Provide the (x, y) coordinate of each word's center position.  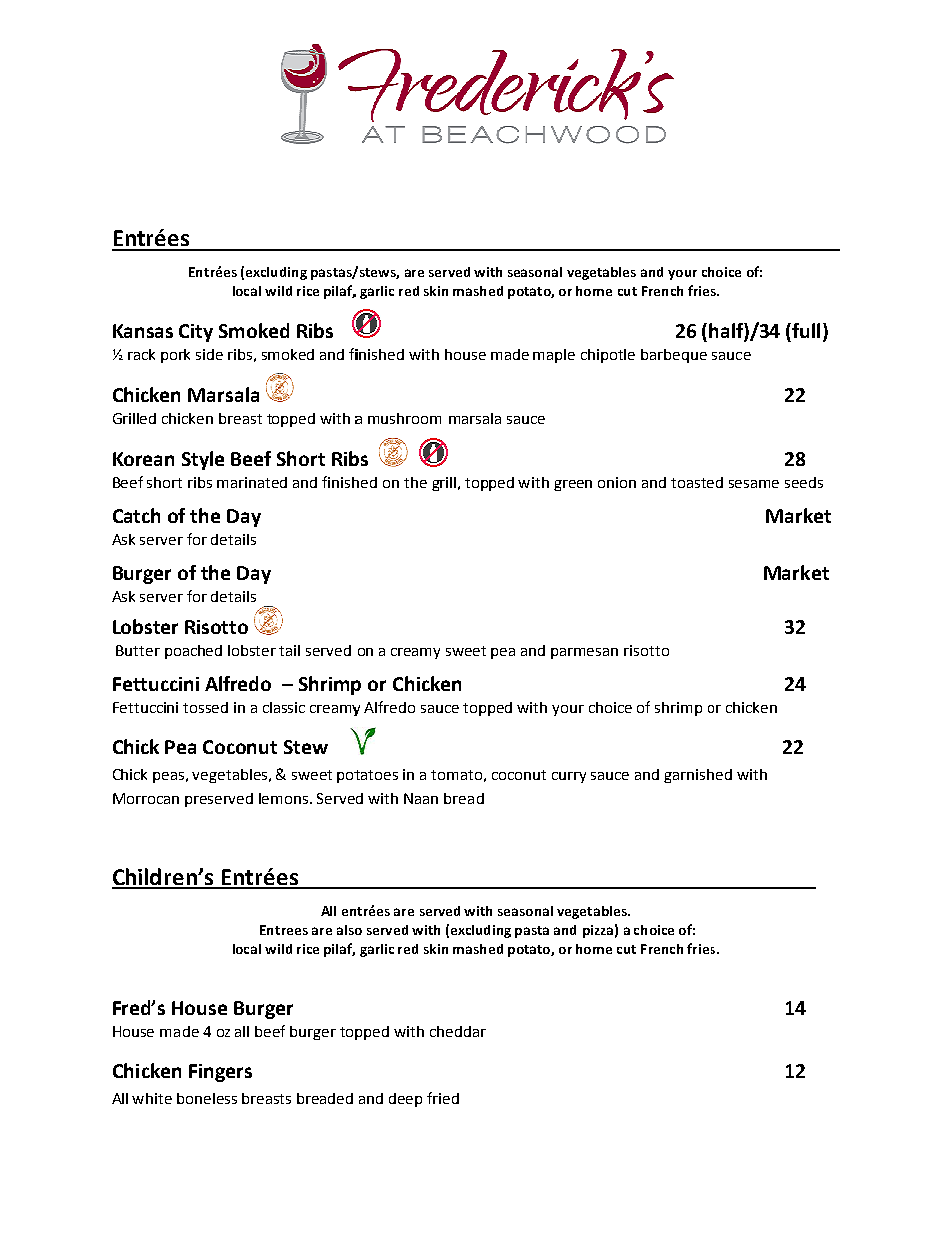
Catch (136, 515)
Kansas (143, 331)
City (196, 333)
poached (193, 652)
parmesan (584, 653)
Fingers (220, 1073)
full (805, 330)
